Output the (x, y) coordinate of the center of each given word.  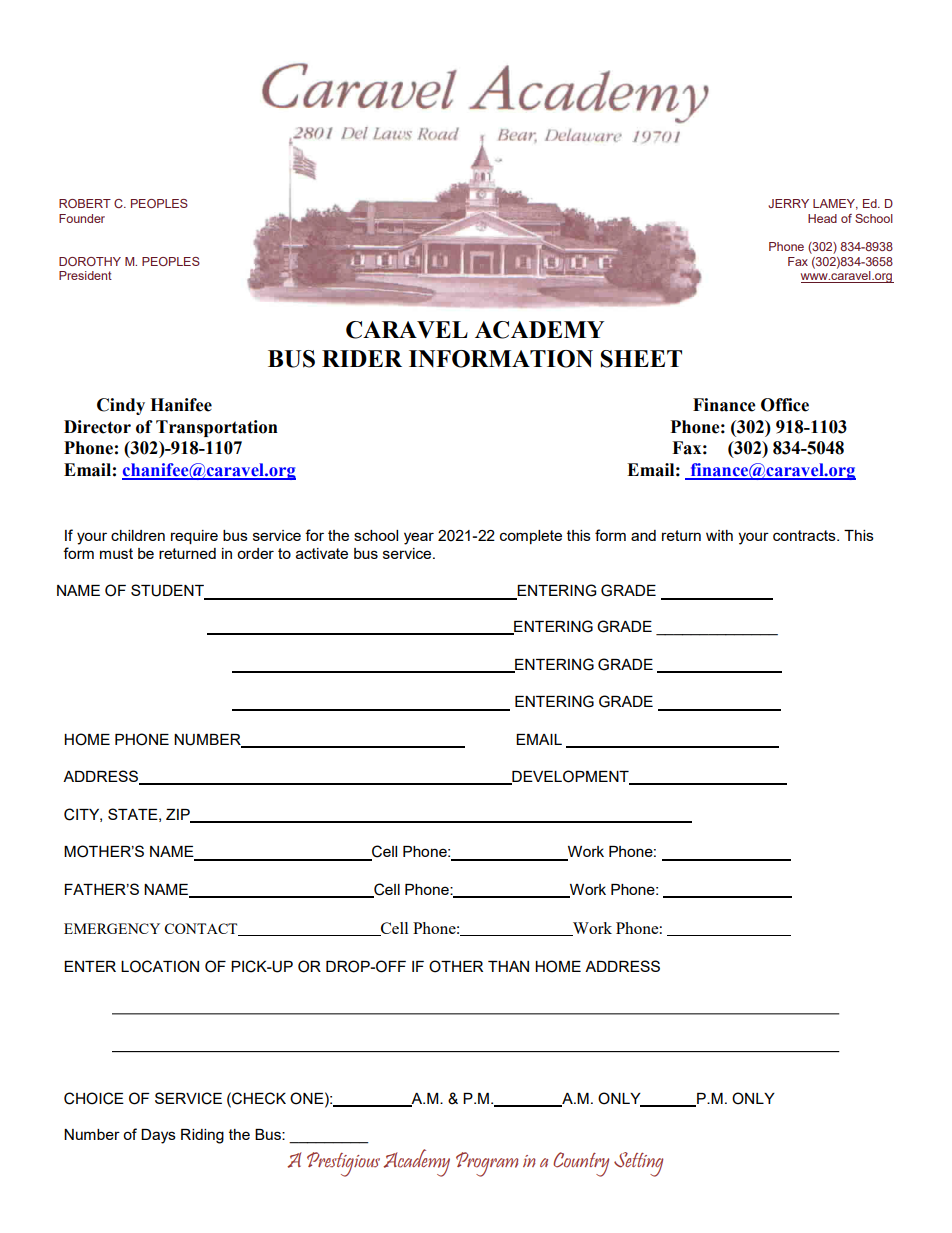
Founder (82, 218)
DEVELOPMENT (570, 777)
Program (487, 1164)
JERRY (788, 203)
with (719, 535)
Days (158, 1136)
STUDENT (168, 591)
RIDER (362, 358)
